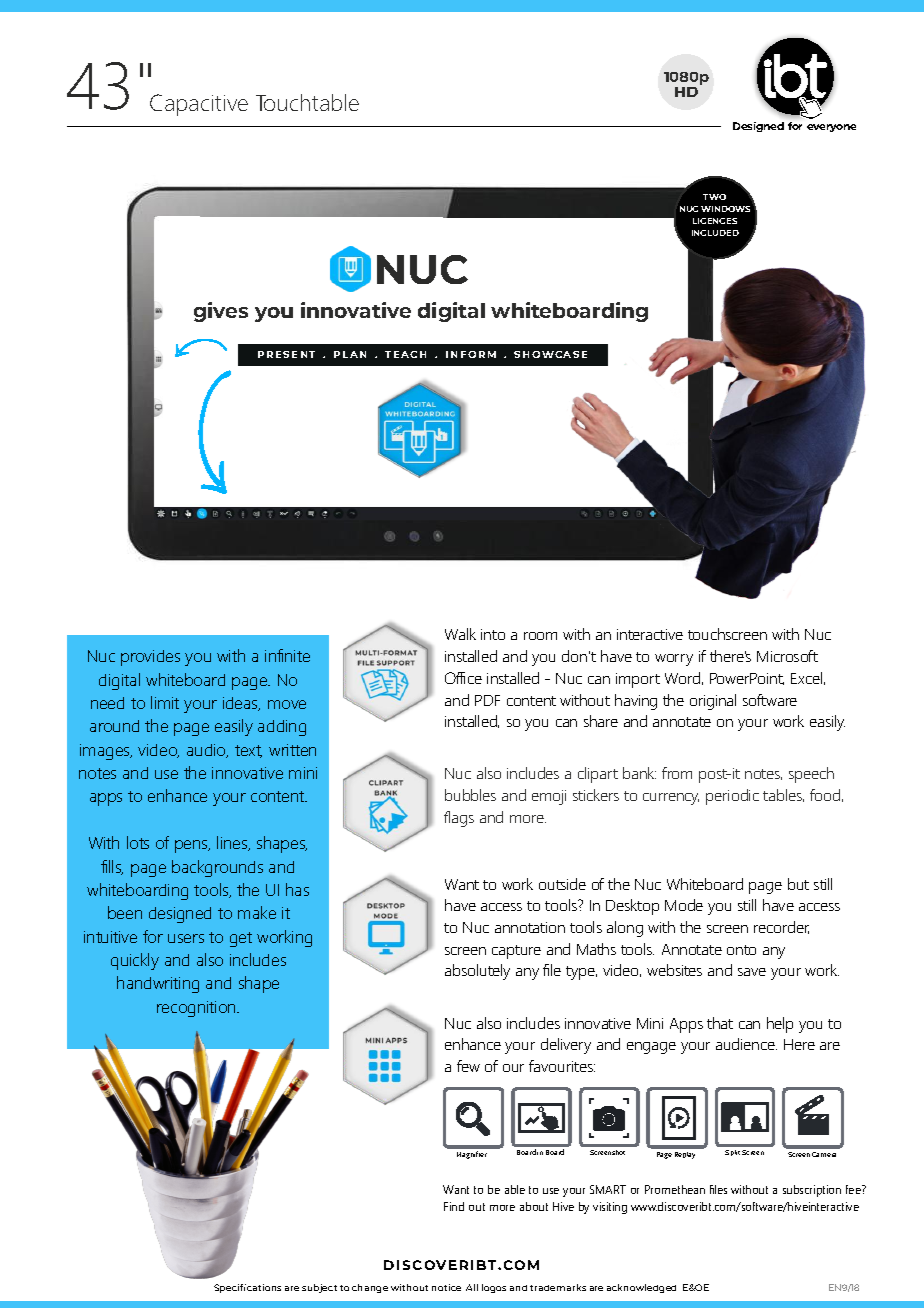  What do you see at coordinates (165, 702) in the screenshot?
I see `limit` at bounding box center [165, 702].
